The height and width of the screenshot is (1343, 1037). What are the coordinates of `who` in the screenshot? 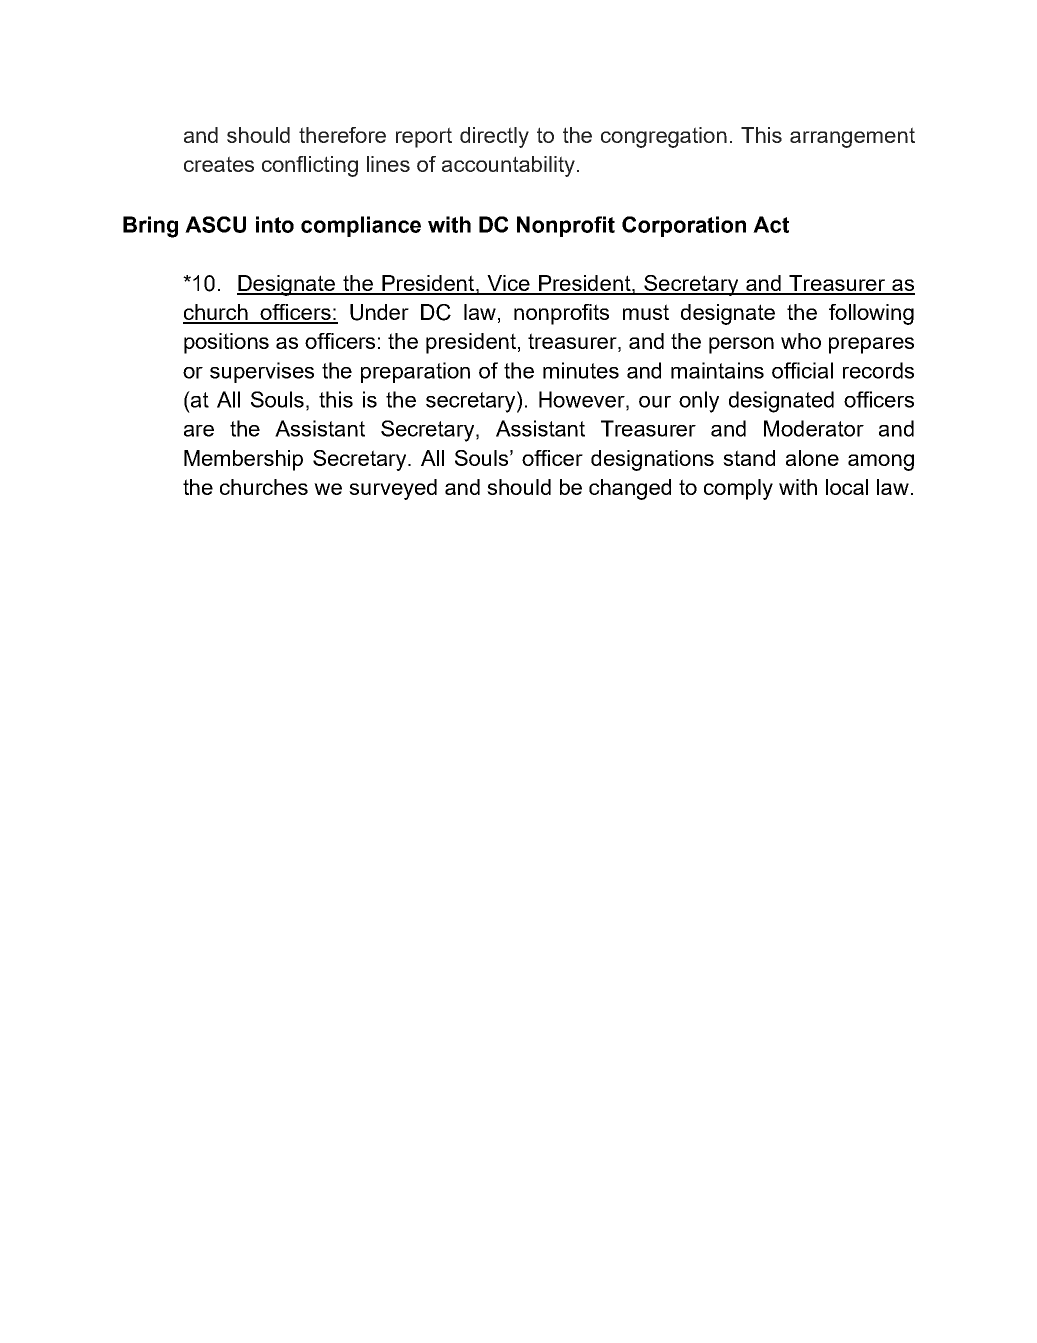 It's located at (801, 341).
